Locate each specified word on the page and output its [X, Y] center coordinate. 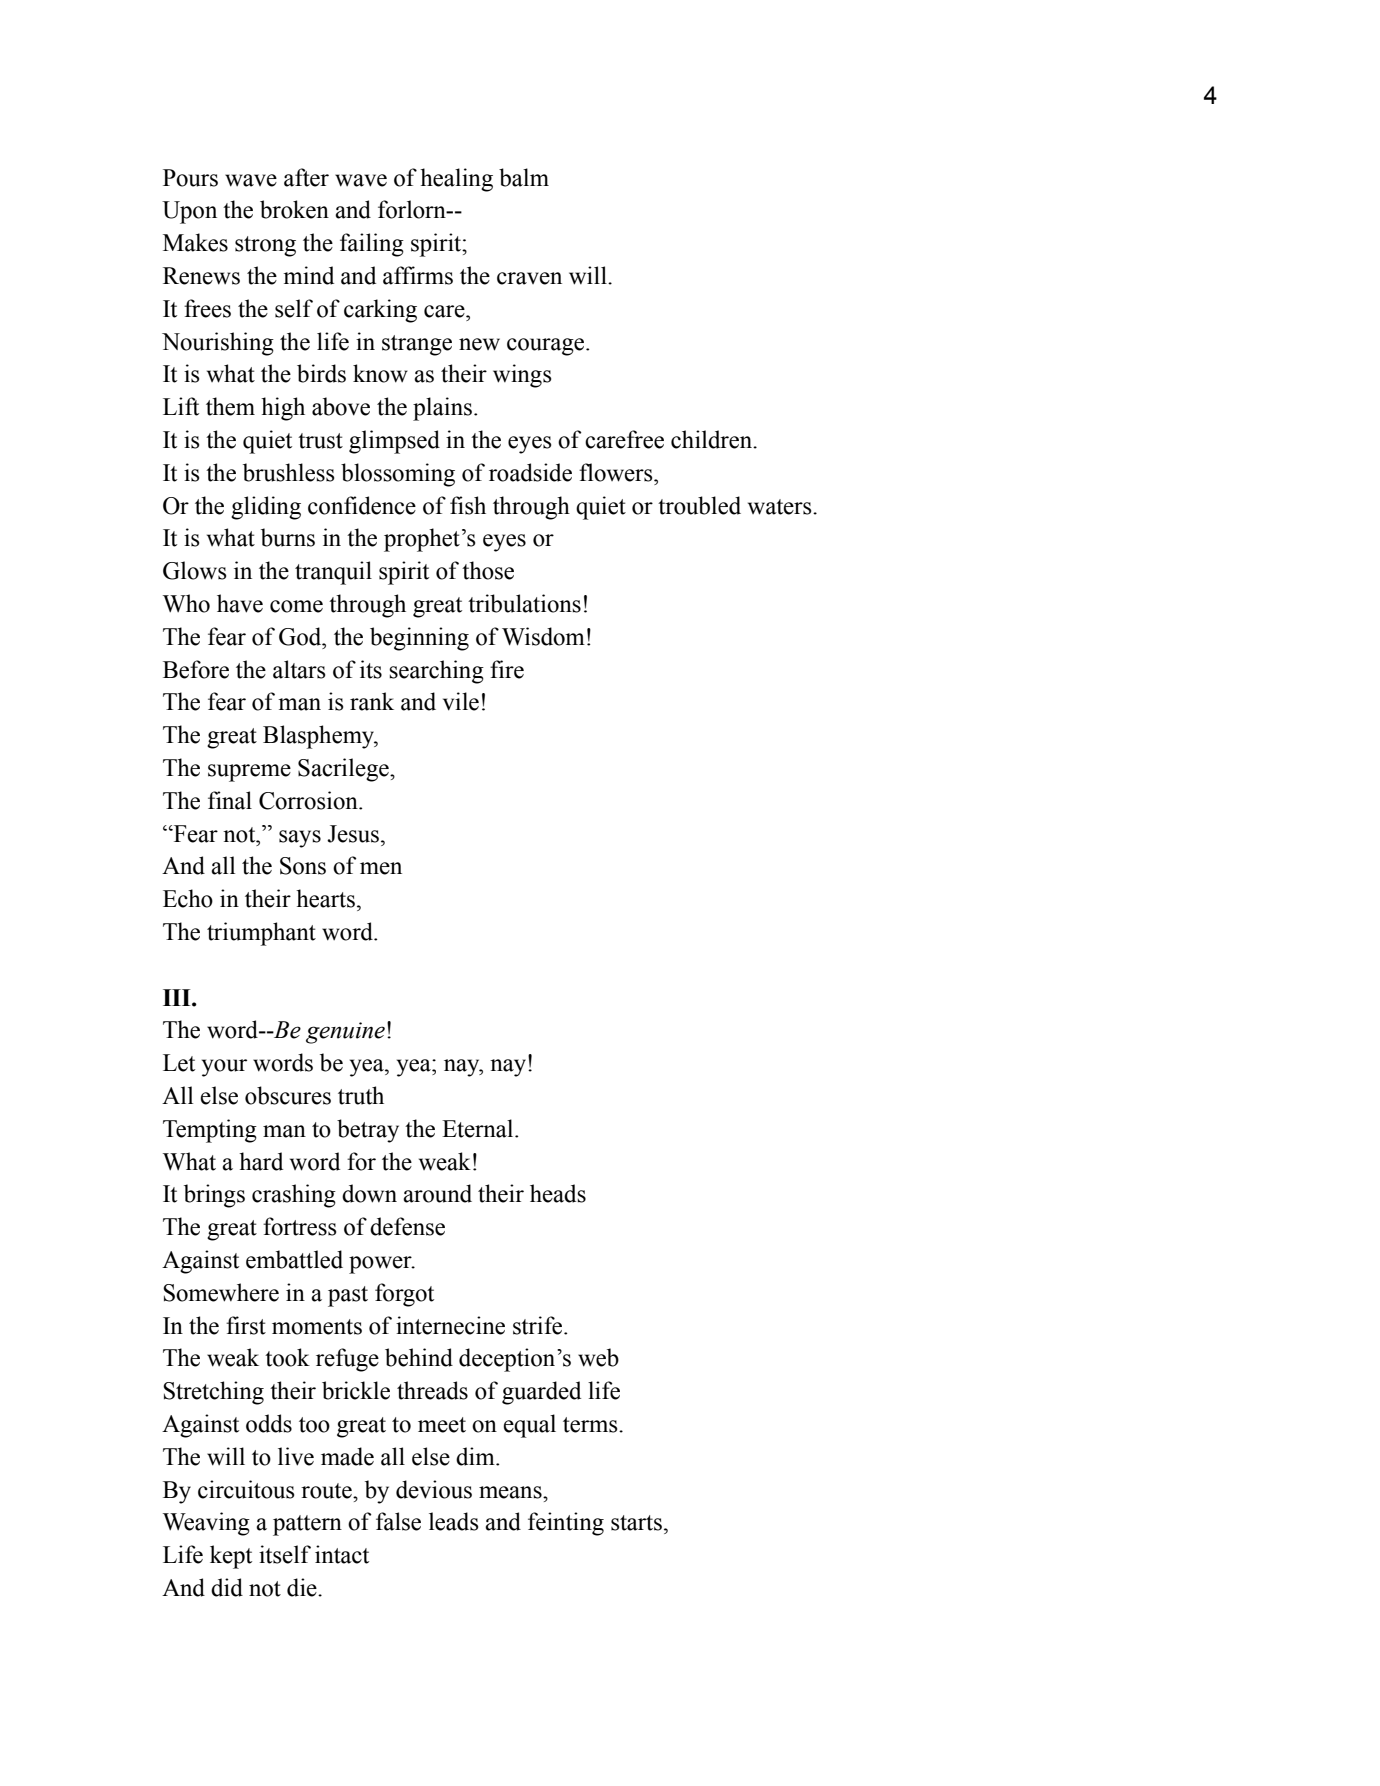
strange [417, 345]
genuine [345, 1033]
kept [231, 1557]
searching [436, 672]
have [240, 603]
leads [453, 1521]
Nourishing [218, 344]
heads [558, 1193]
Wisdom [543, 636]
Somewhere [221, 1292]
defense [407, 1226]
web [598, 1357]
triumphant [261, 934]
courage [547, 347]
